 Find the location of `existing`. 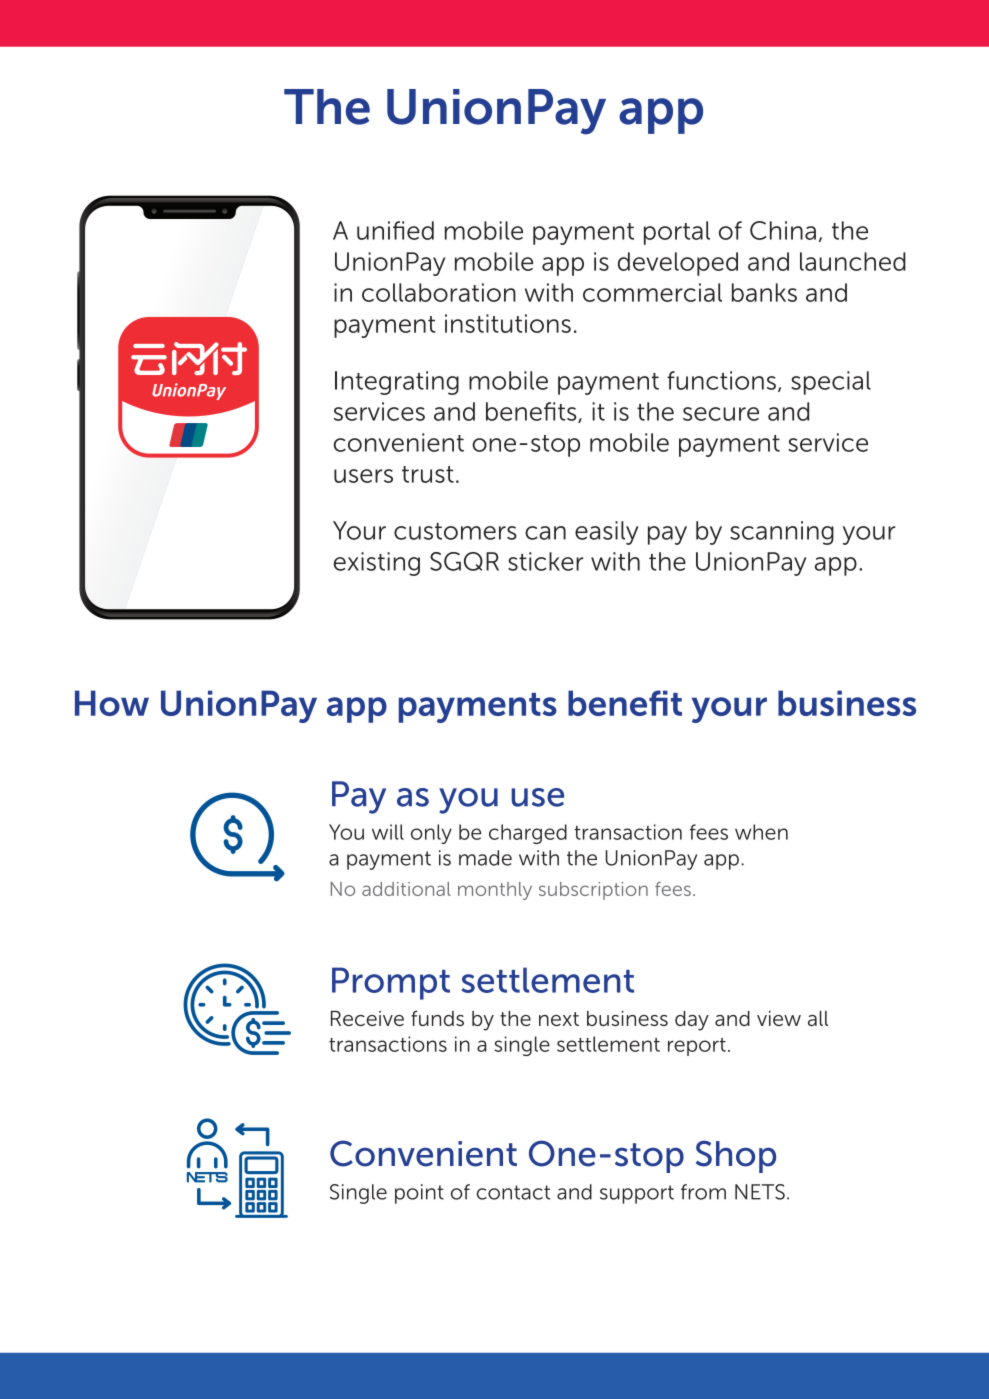

existing is located at coordinates (377, 564).
